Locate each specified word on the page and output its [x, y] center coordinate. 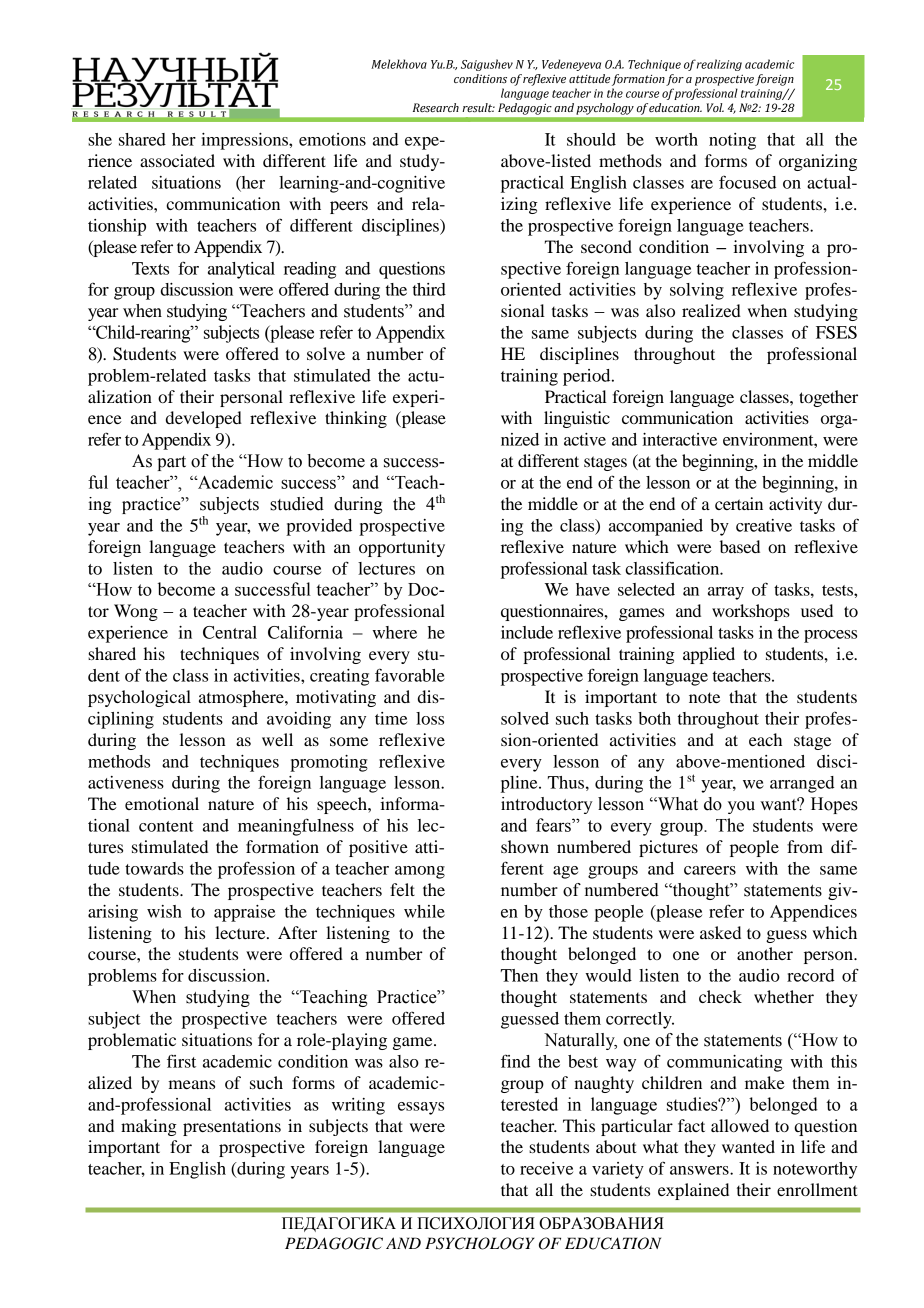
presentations [232, 1127]
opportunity [402, 548]
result [478, 108]
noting [732, 141]
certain [739, 503]
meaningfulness [296, 827]
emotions [332, 139]
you [741, 807]
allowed [740, 1125]
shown [525, 846]
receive [546, 1168]
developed [204, 419]
